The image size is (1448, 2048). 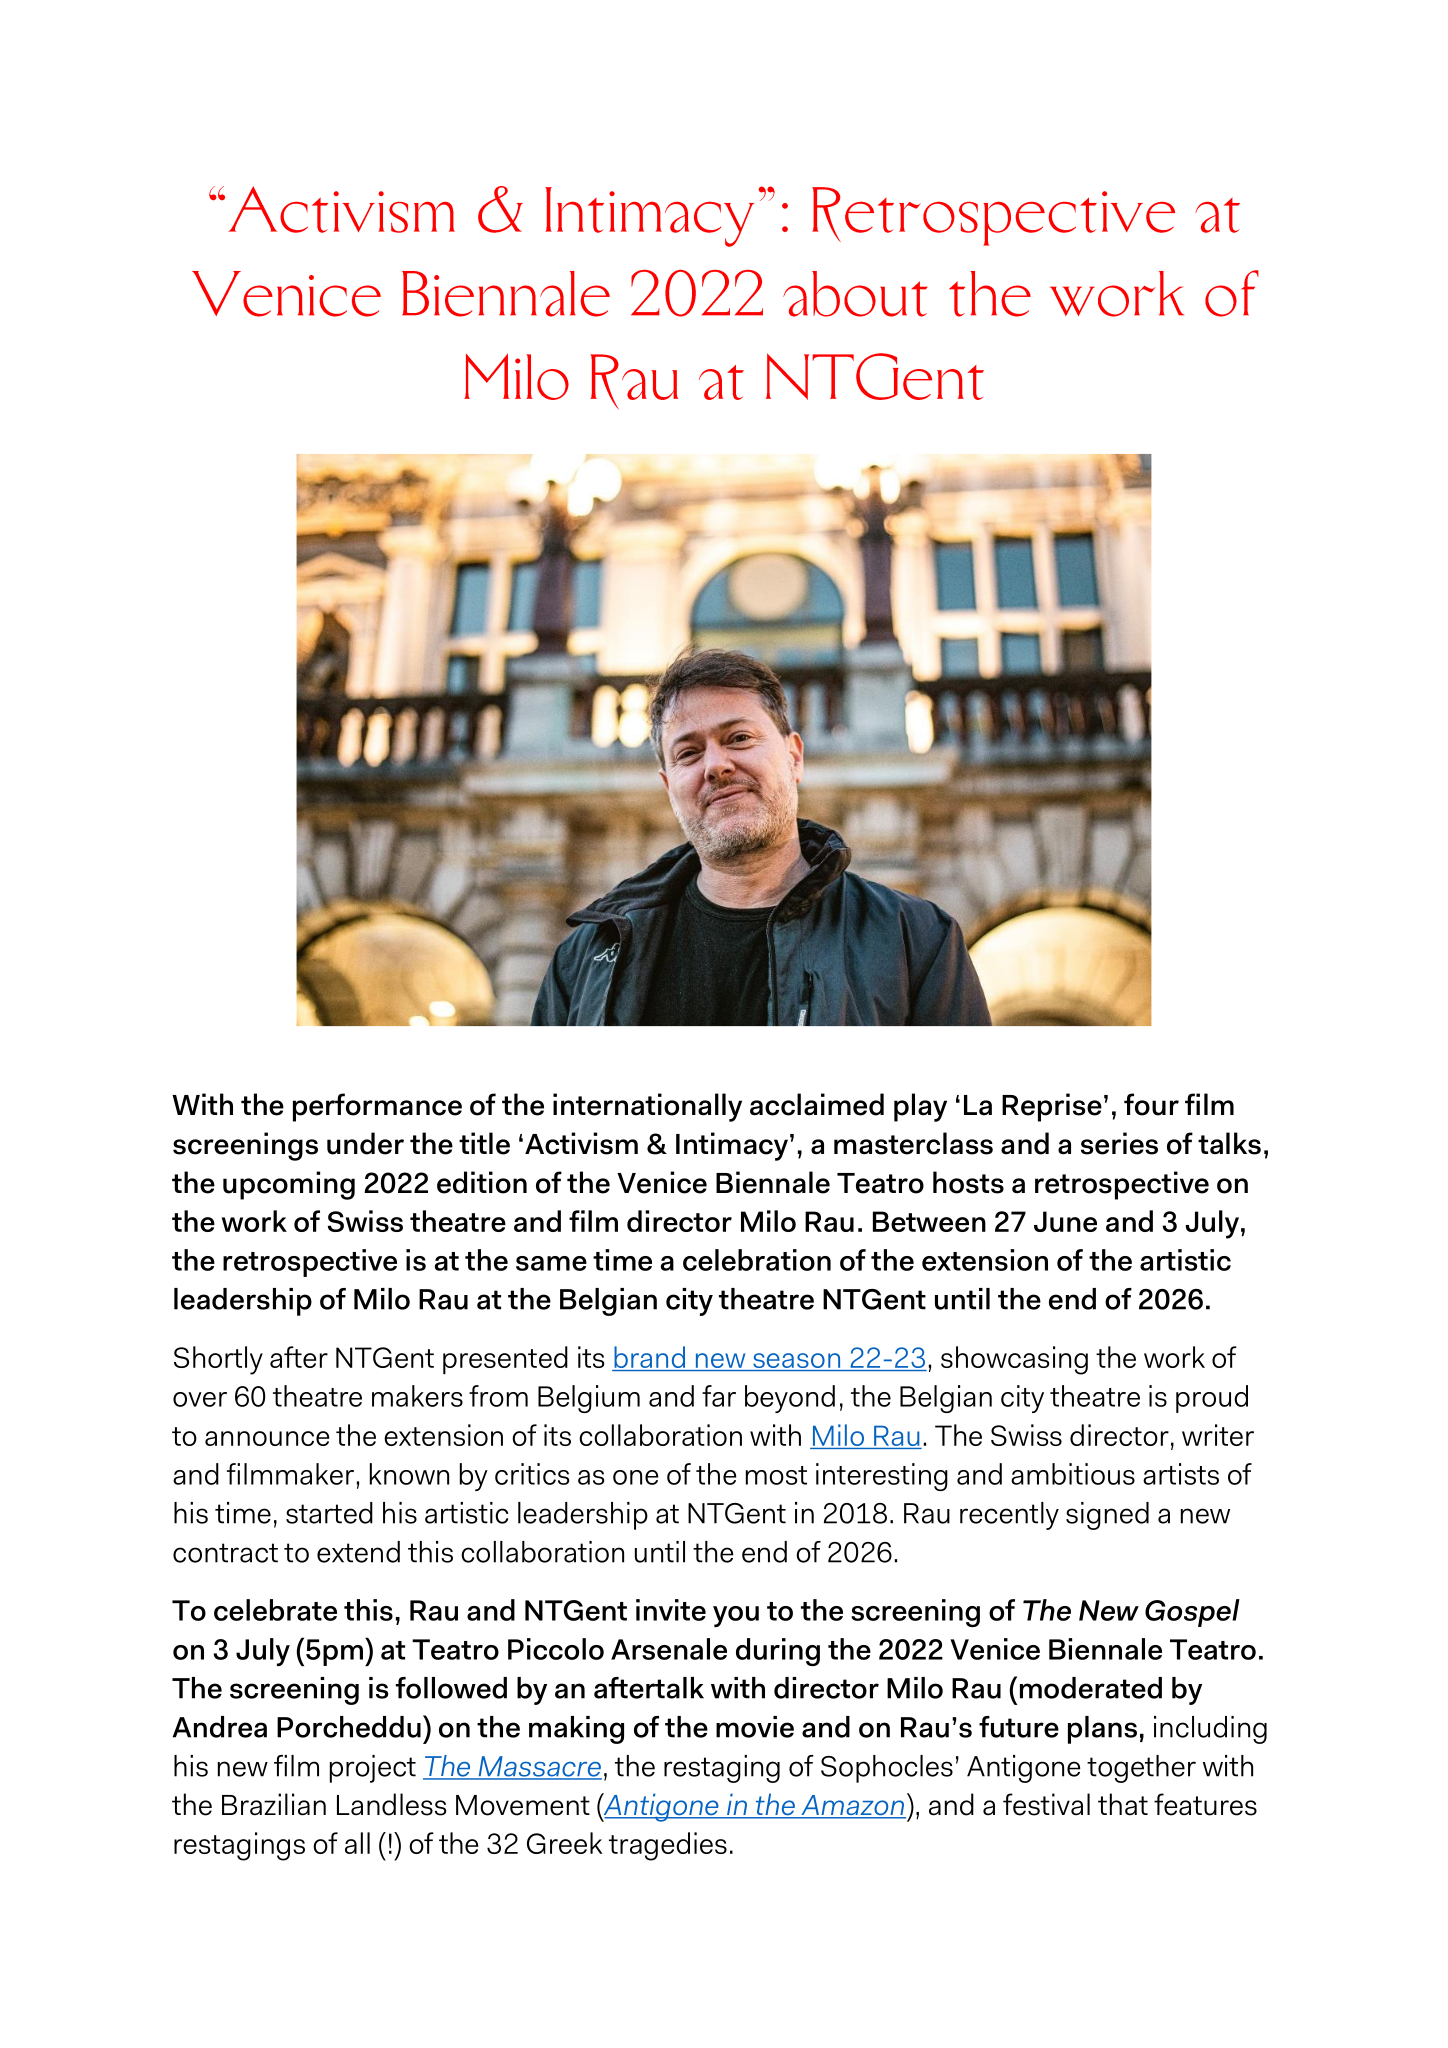 I want to click on Brazilian, so click(x=274, y=1804).
